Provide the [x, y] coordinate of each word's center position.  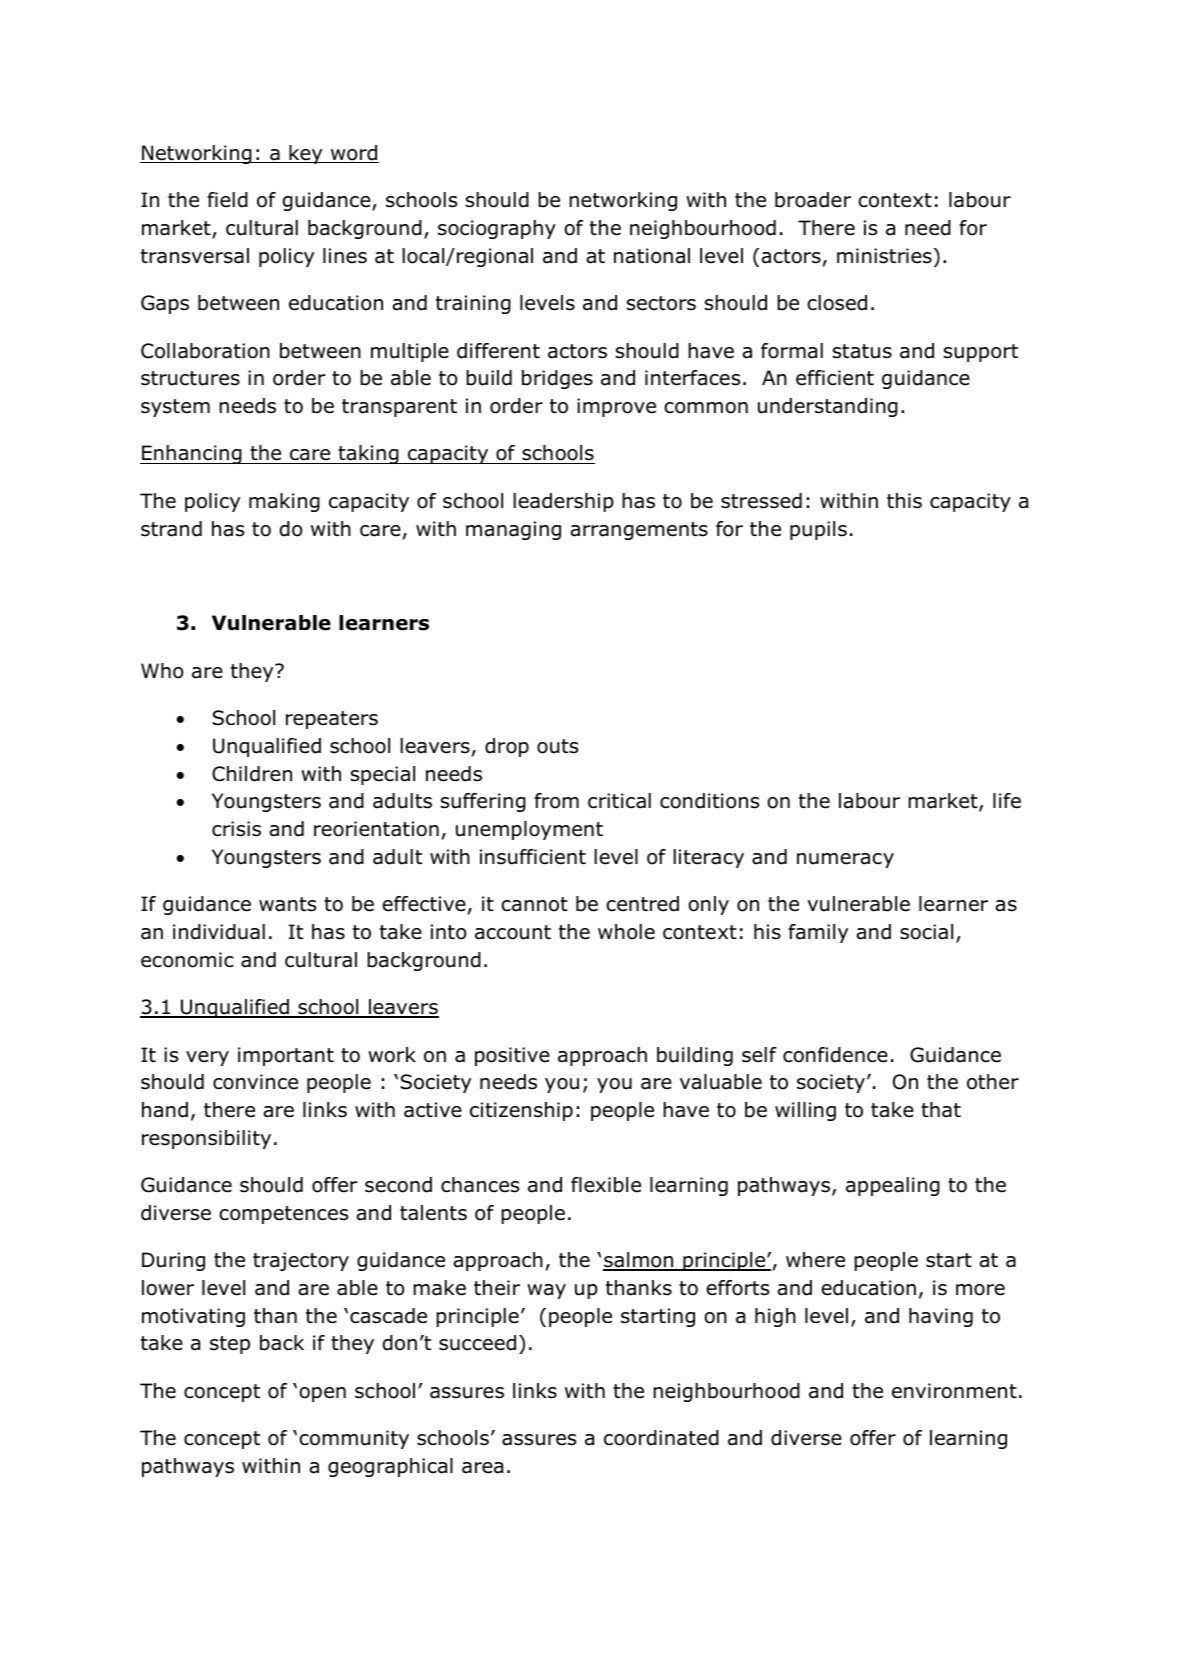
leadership [563, 502]
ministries [884, 256]
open [322, 1394]
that [941, 1110]
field [227, 200]
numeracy [845, 860]
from [556, 801]
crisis [236, 829]
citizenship [521, 1111]
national [652, 256]
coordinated [661, 1438]
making [284, 502]
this [904, 501]
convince [255, 1082]
